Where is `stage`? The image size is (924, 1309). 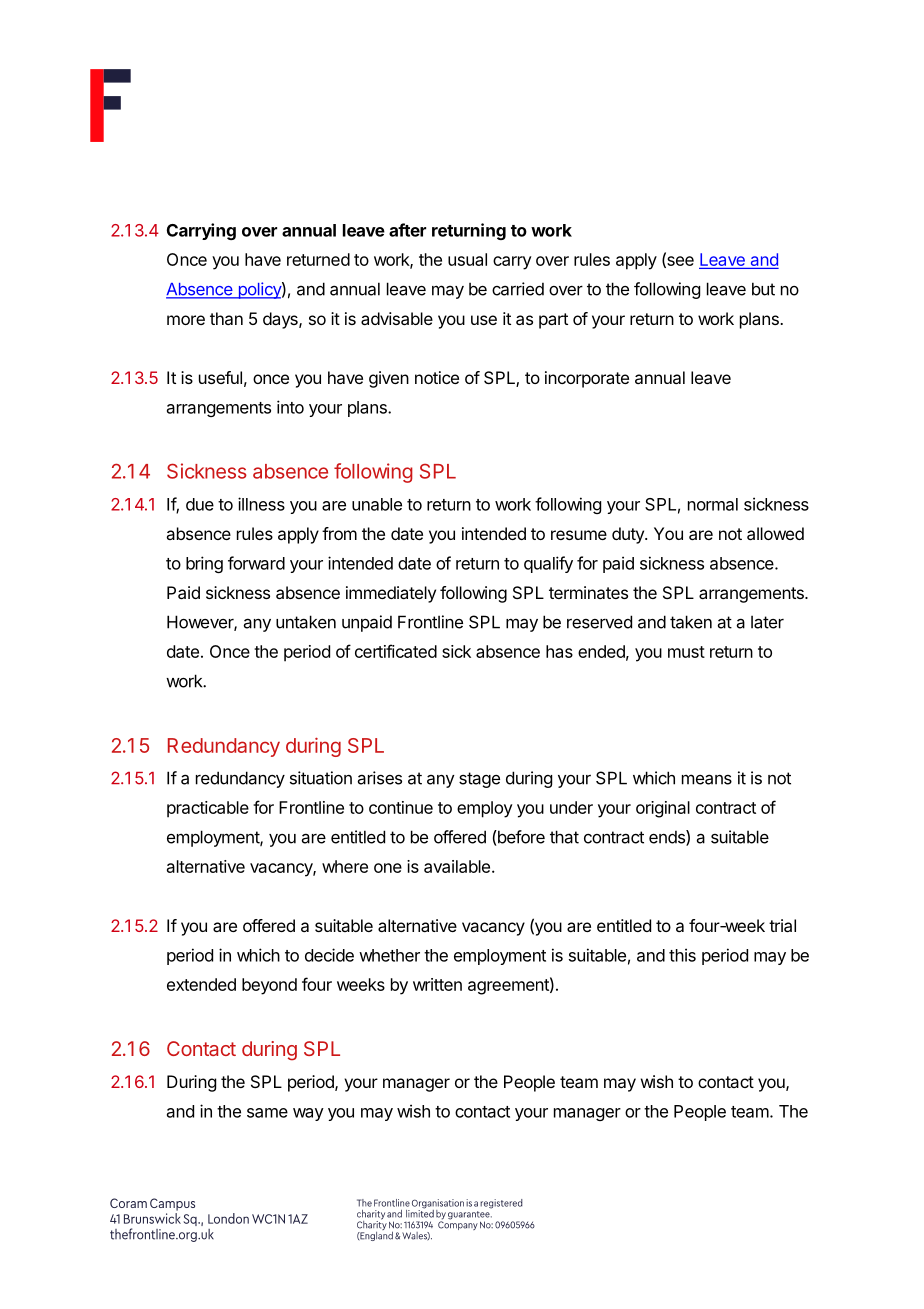
stage is located at coordinates (479, 780).
